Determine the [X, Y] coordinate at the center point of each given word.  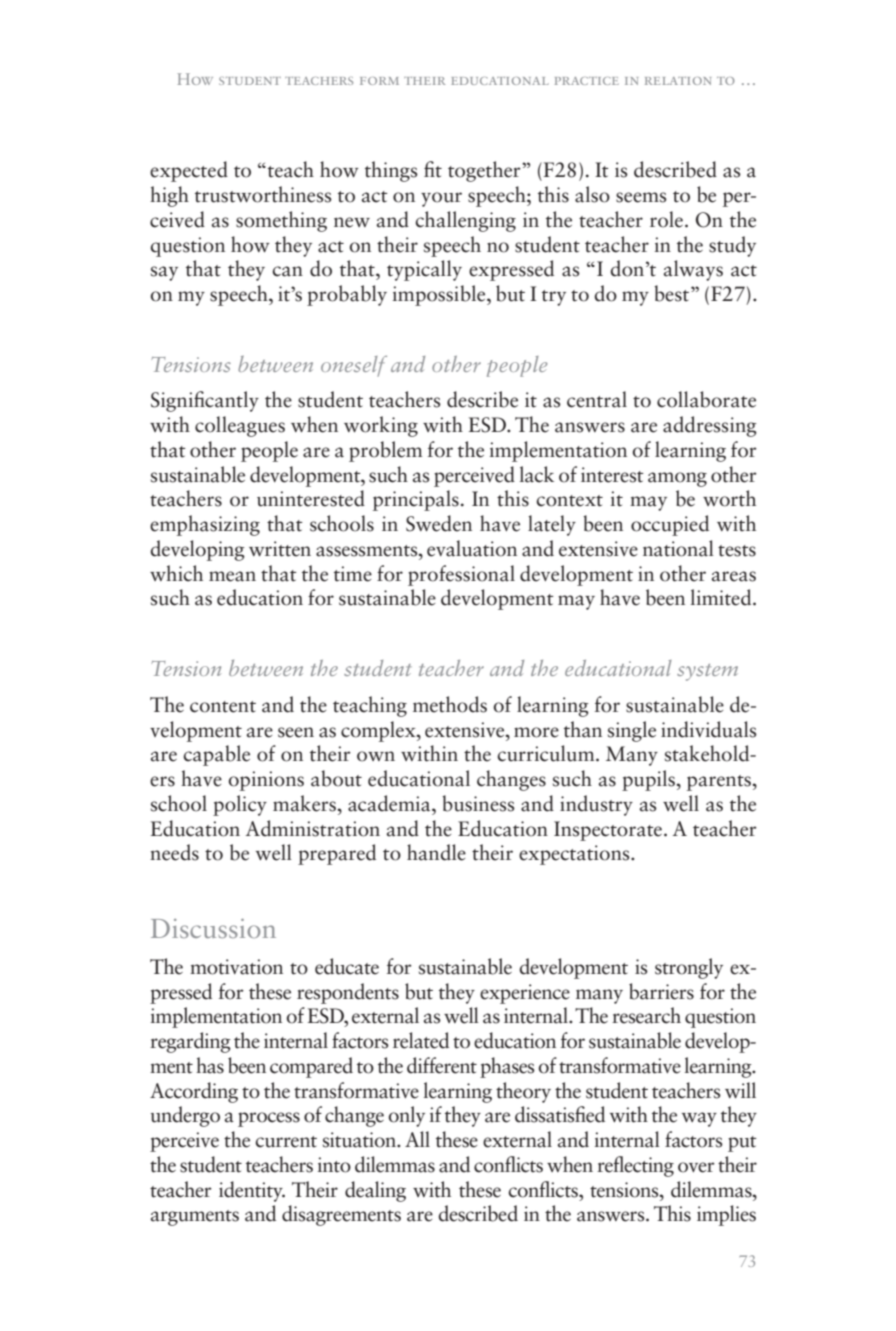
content [223, 707]
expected [189, 171]
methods [450, 704]
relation [678, 81]
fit [433, 169]
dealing [375, 1191]
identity [252, 1191]
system [707, 672]
